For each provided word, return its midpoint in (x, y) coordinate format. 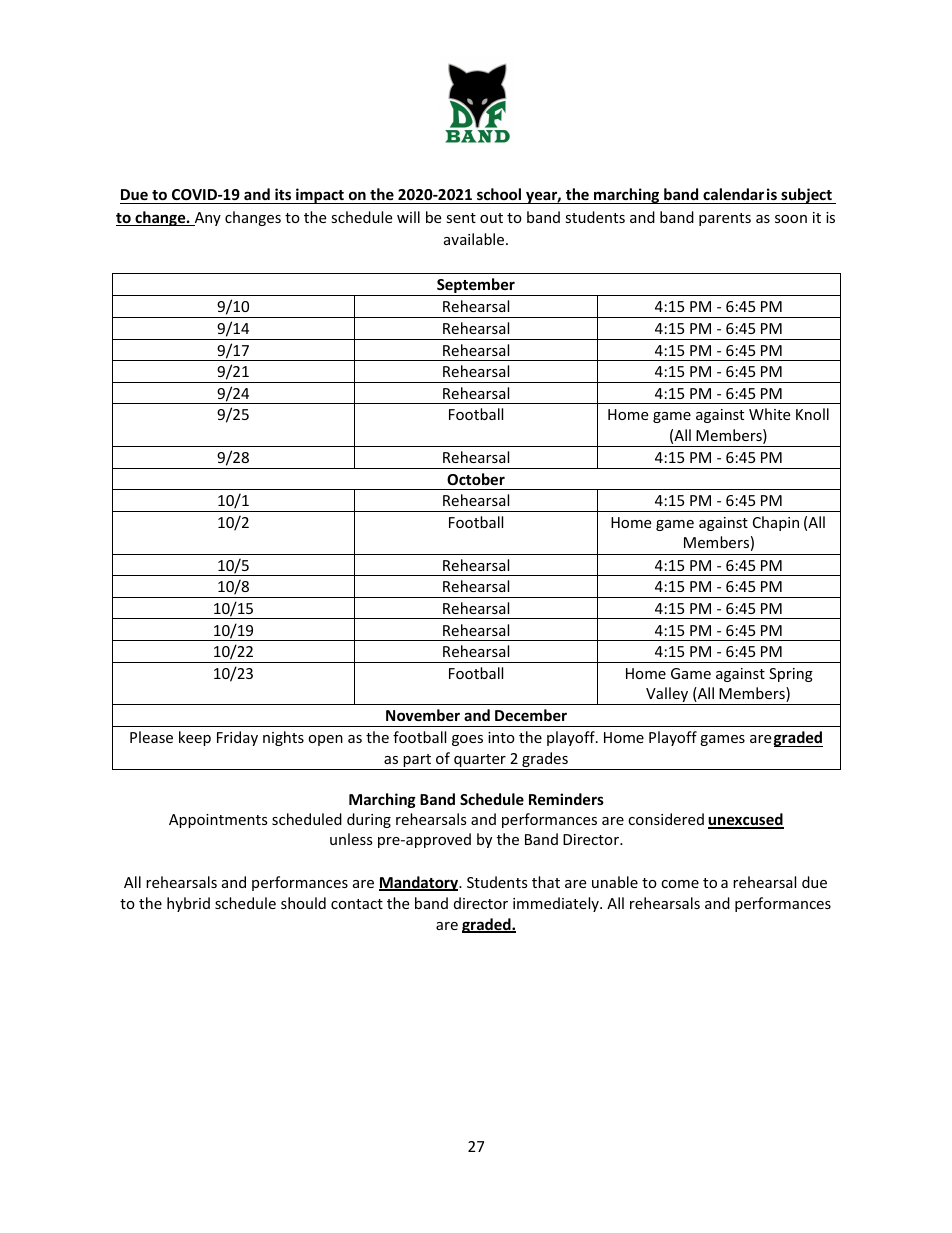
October (476, 479)
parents (725, 219)
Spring (791, 675)
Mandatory (420, 883)
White (769, 414)
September (476, 287)
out (491, 218)
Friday (237, 738)
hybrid (188, 904)
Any (206, 219)
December (531, 715)
